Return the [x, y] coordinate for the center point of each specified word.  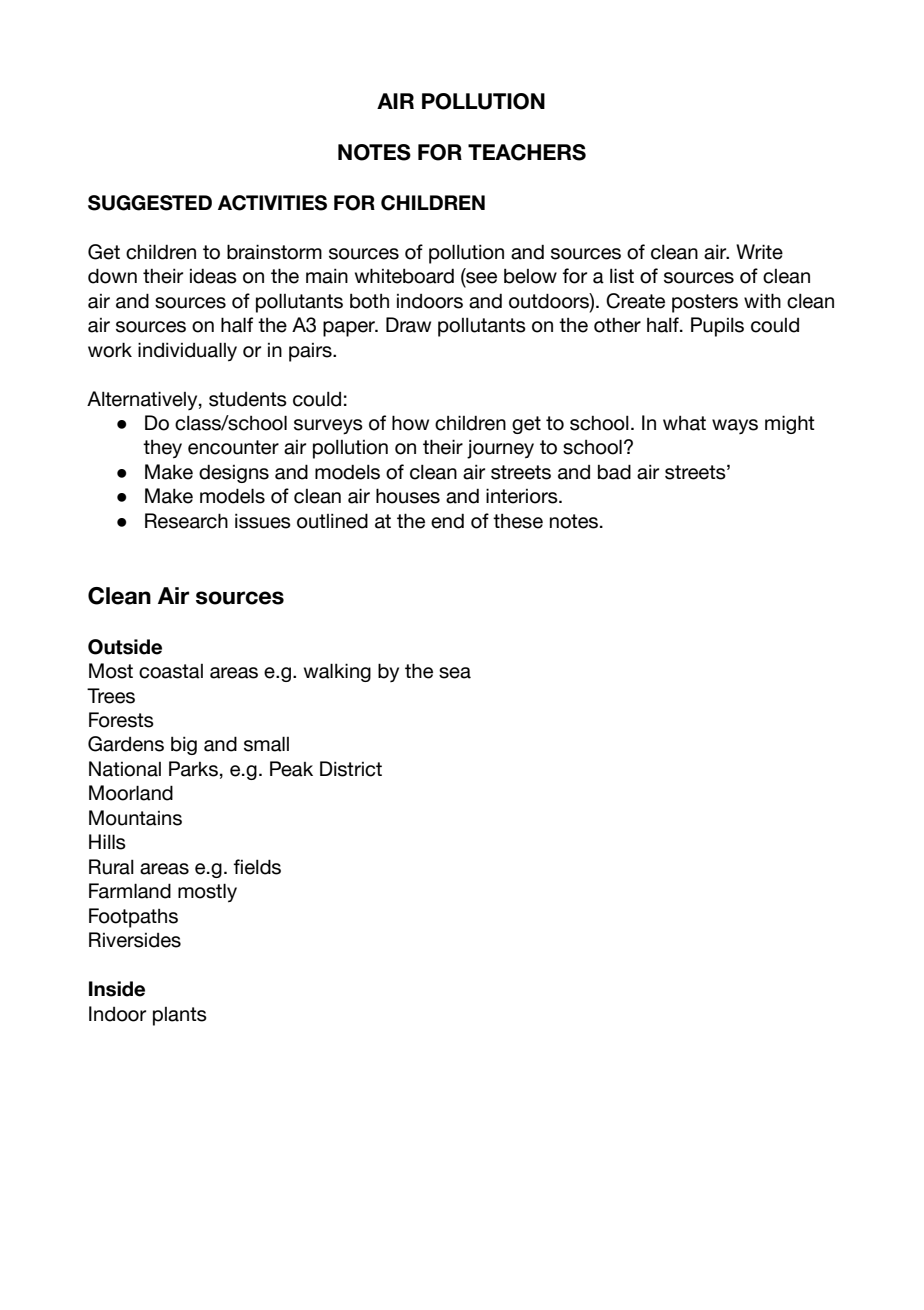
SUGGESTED [150, 203]
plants [180, 1016]
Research [186, 521]
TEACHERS [527, 152]
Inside [117, 989]
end [447, 521]
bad [614, 472]
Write [759, 252]
